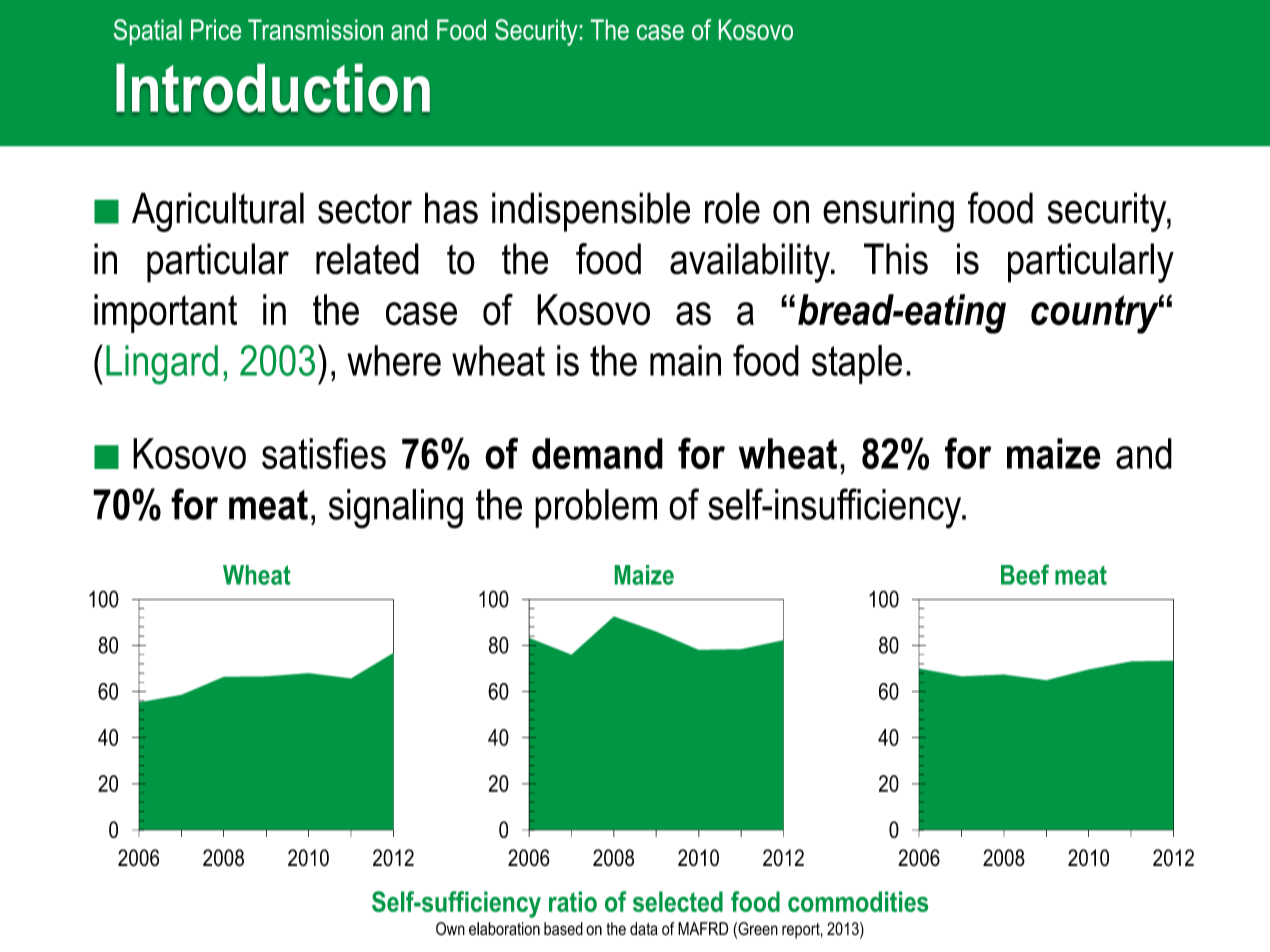 The width and height of the image is (1270, 952). What do you see at coordinates (165, 313) in the image?
I see `important` at bounding box center [165, 313].
